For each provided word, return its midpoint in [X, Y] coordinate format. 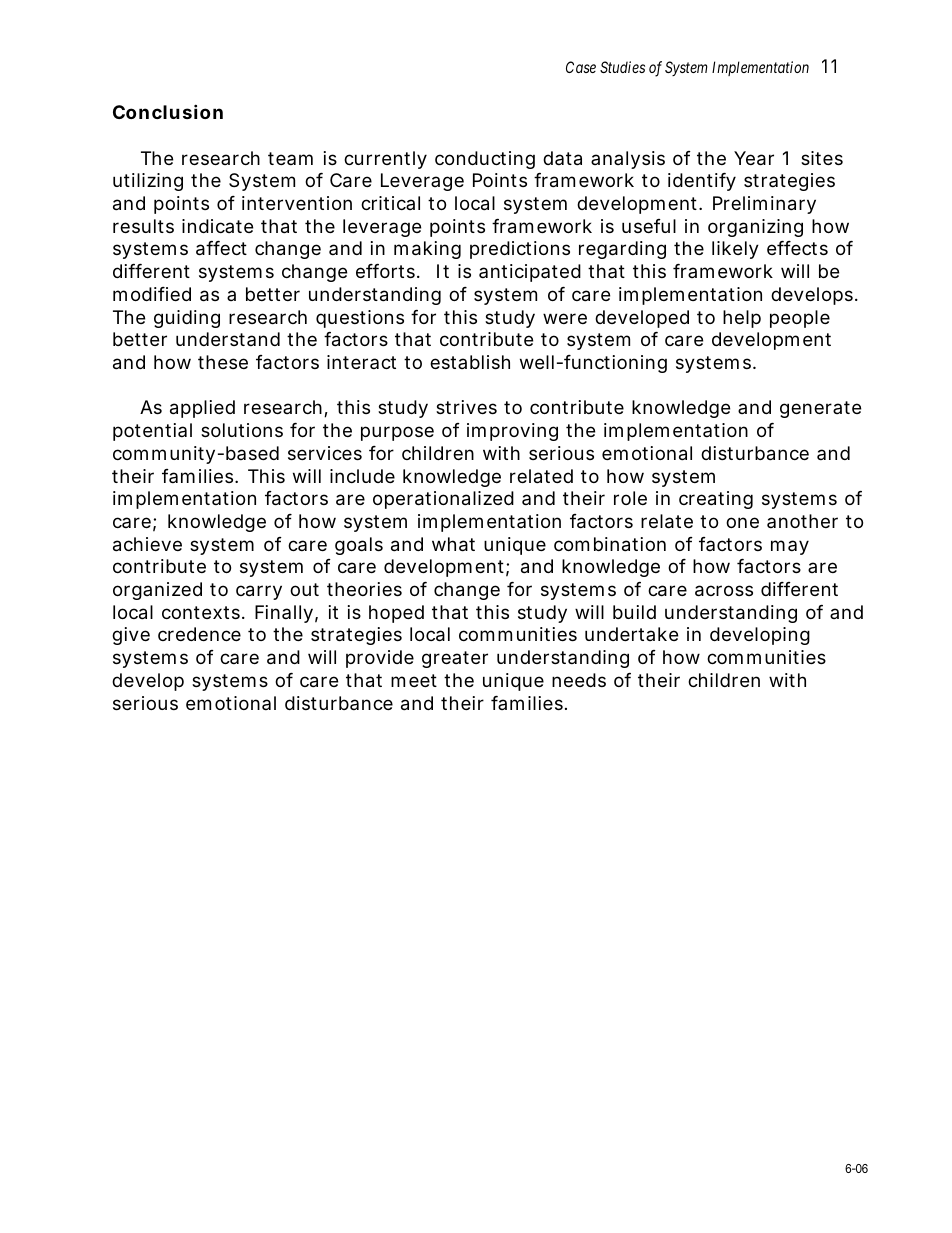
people [800, 319]
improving [512, 432]
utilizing [148, 182]
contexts [201, 612]
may [790, 547]
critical [390, 203]
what [453, 544]
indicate [217, 226]
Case [581, 67]
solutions [242, 430]
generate [820, 409]
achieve [147, 544]
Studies [622, 67]
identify [702, 182]
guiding [187, 319]
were [565, 318]
